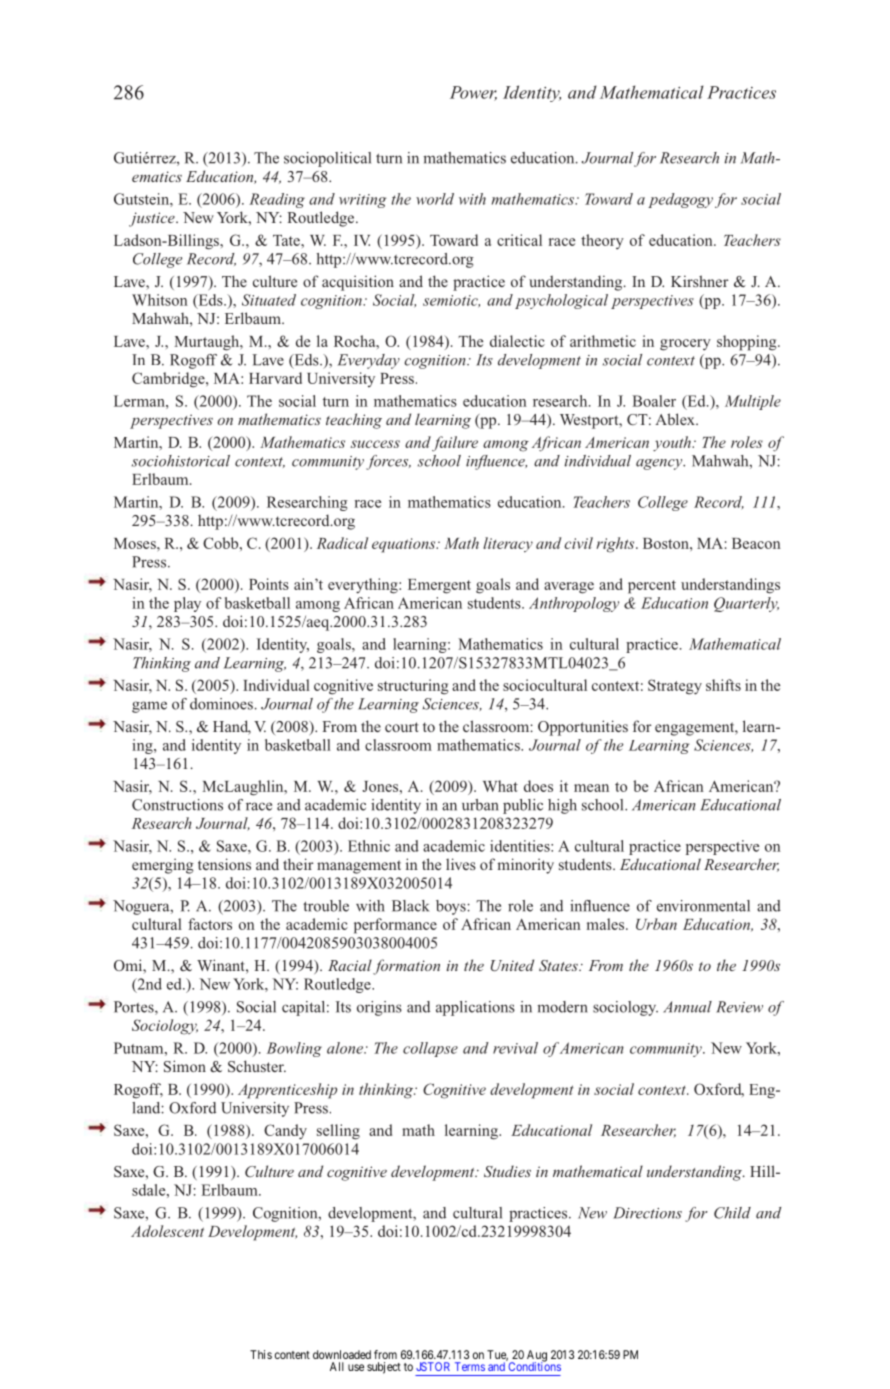  Describe the element at coordinates (470, 1366) in the page. I see `Terms` at that location.
